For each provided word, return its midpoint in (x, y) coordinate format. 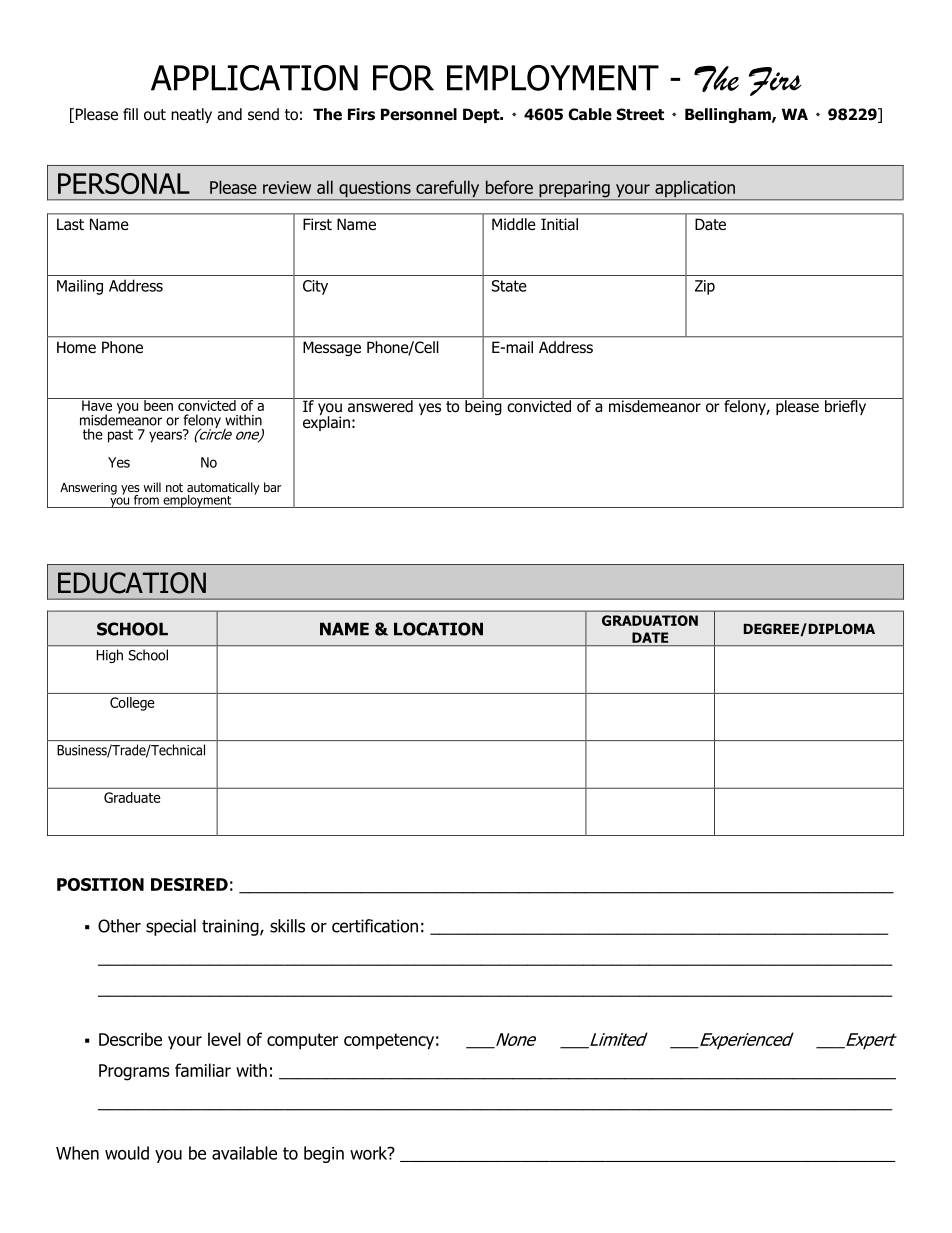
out (155, 115)
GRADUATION (650, 620)
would (127, 1153)
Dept (482, 115)
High (110, 656)
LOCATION (438, 629)
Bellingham (729, 115)
